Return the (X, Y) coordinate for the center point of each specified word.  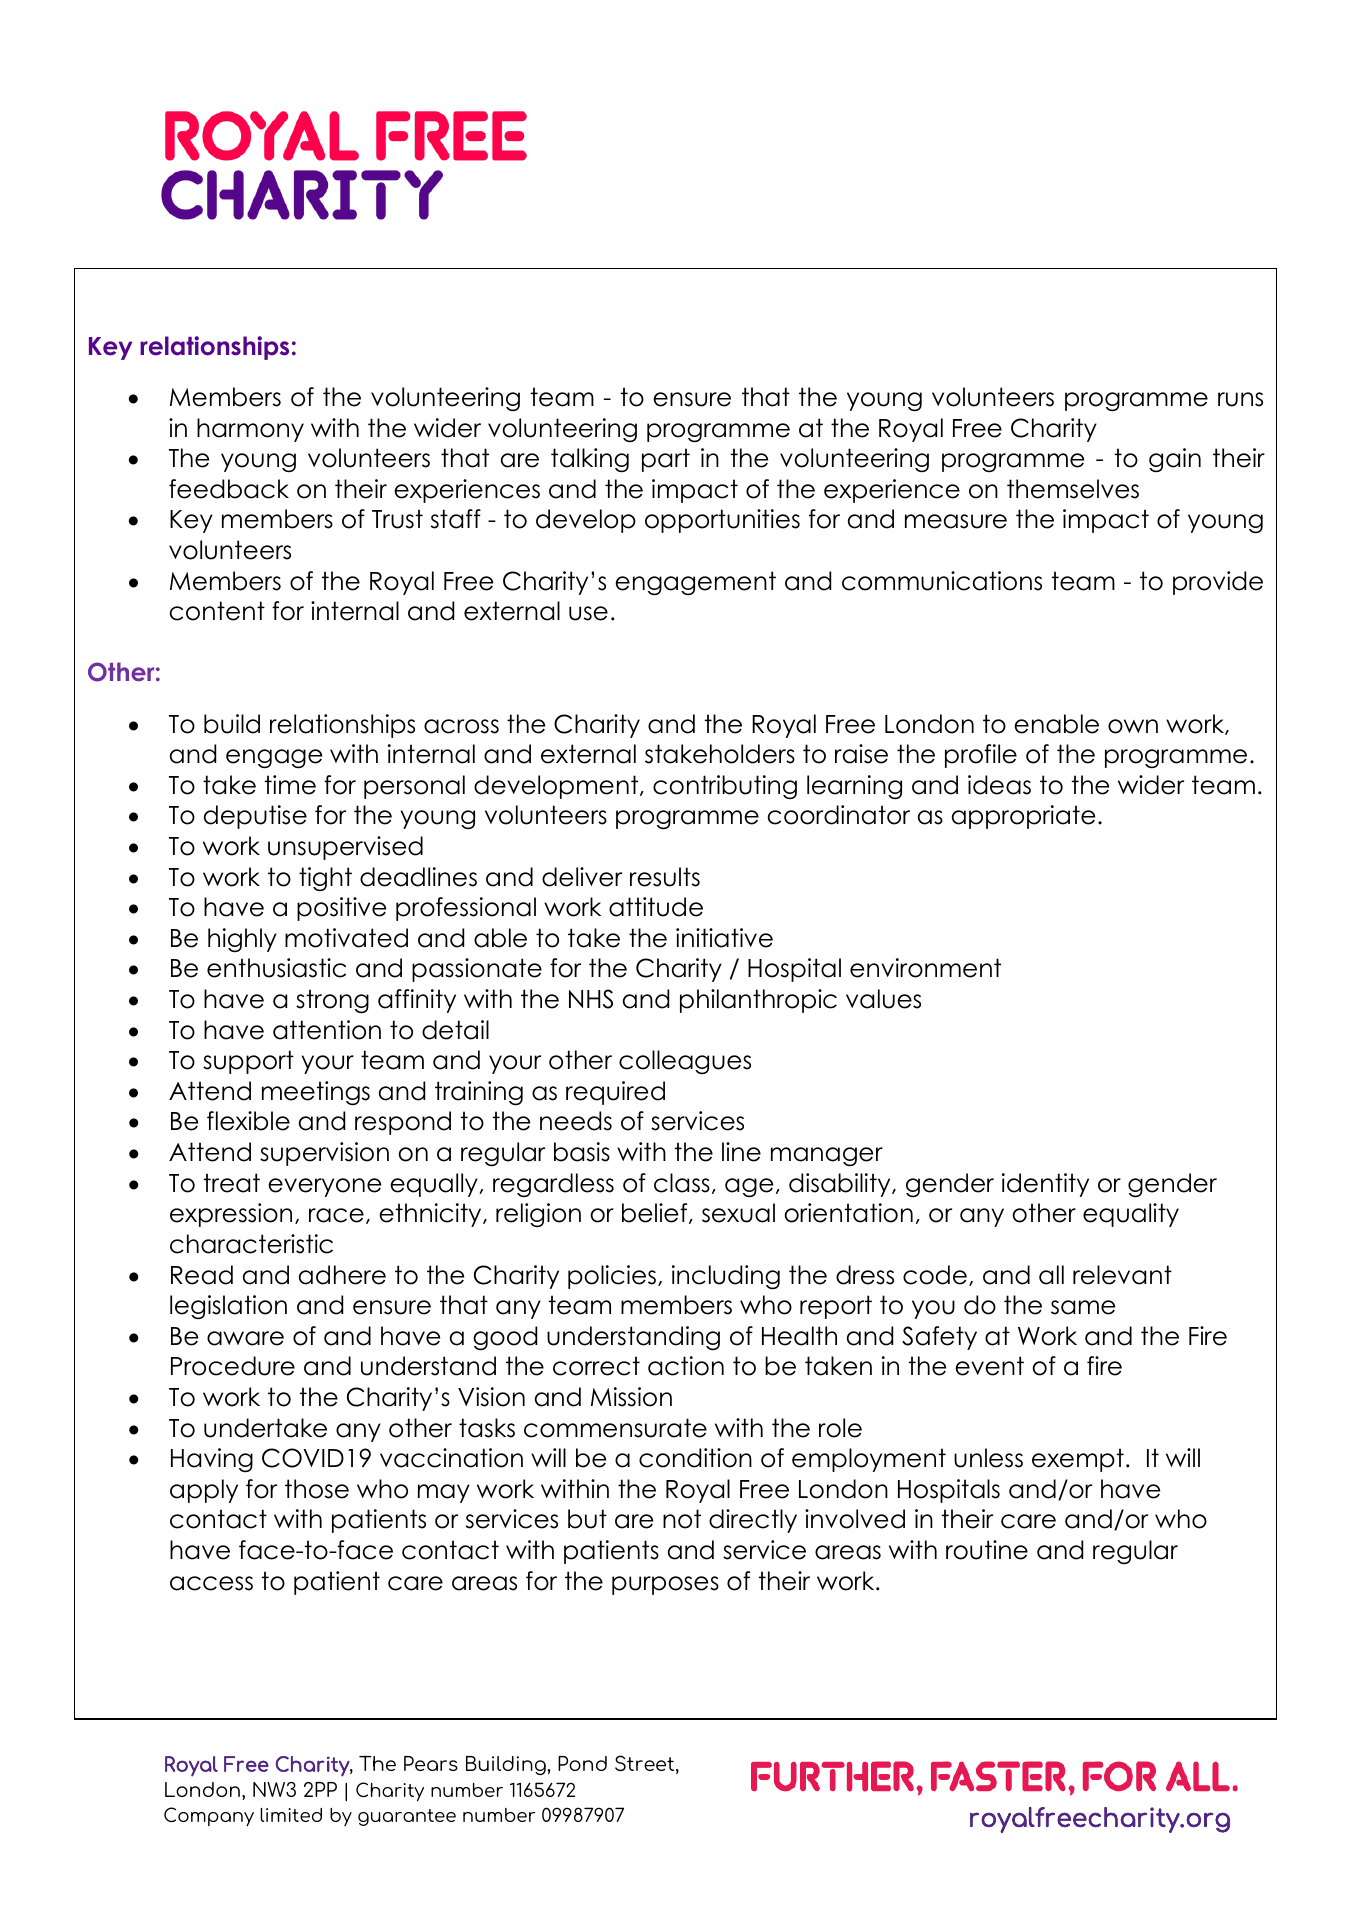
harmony (250, 430)
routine (987, 1550)
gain (1175, 460)
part (666, 460)
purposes (665, 1585)
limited (291, 1815)
